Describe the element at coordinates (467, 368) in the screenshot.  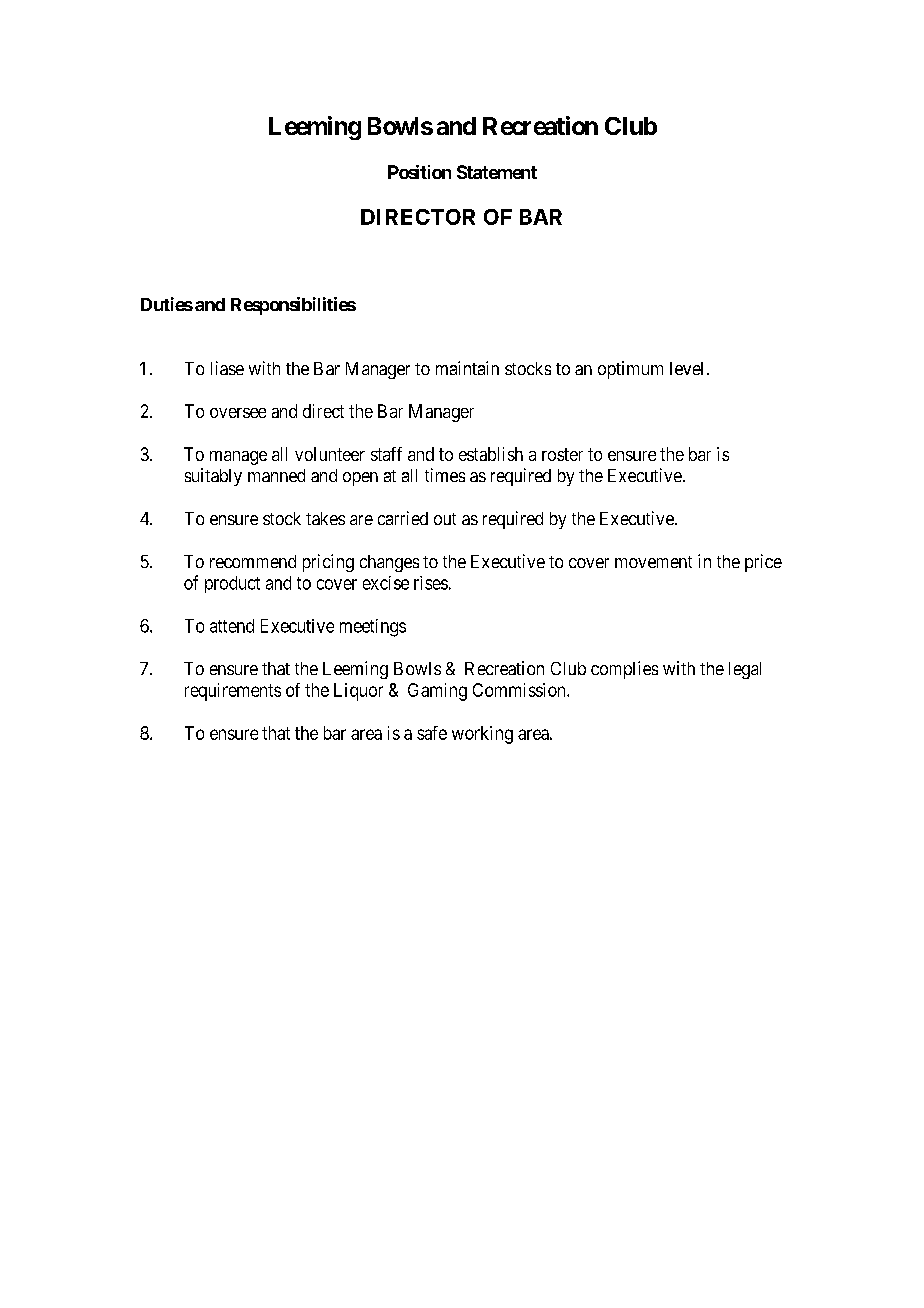
I see `maintain` at that location.
